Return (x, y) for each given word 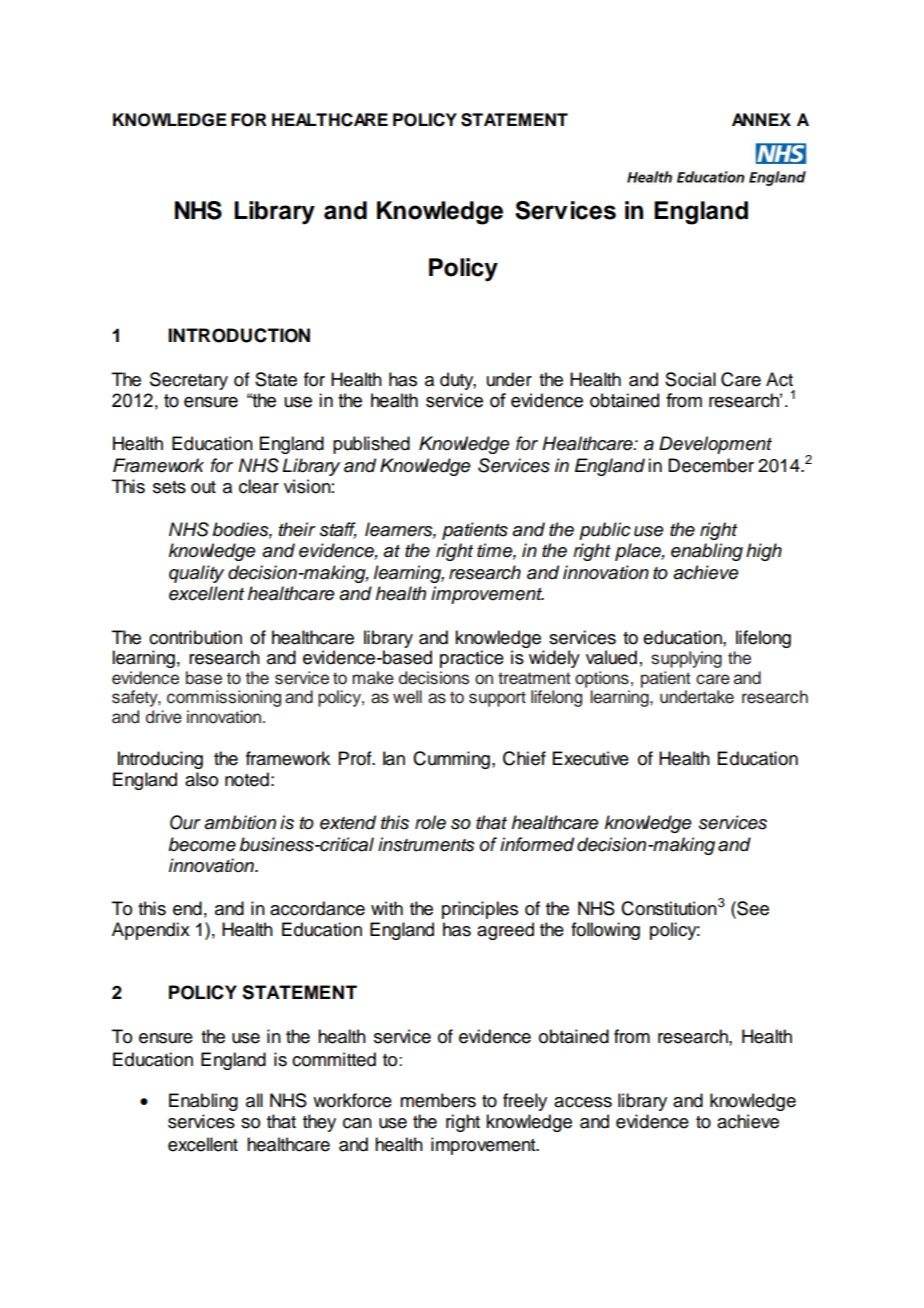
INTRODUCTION (239, 335)
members (438, 1100)
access (583, 1102)
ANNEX (761, 119)
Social (690, 379)
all (254, 1100)
